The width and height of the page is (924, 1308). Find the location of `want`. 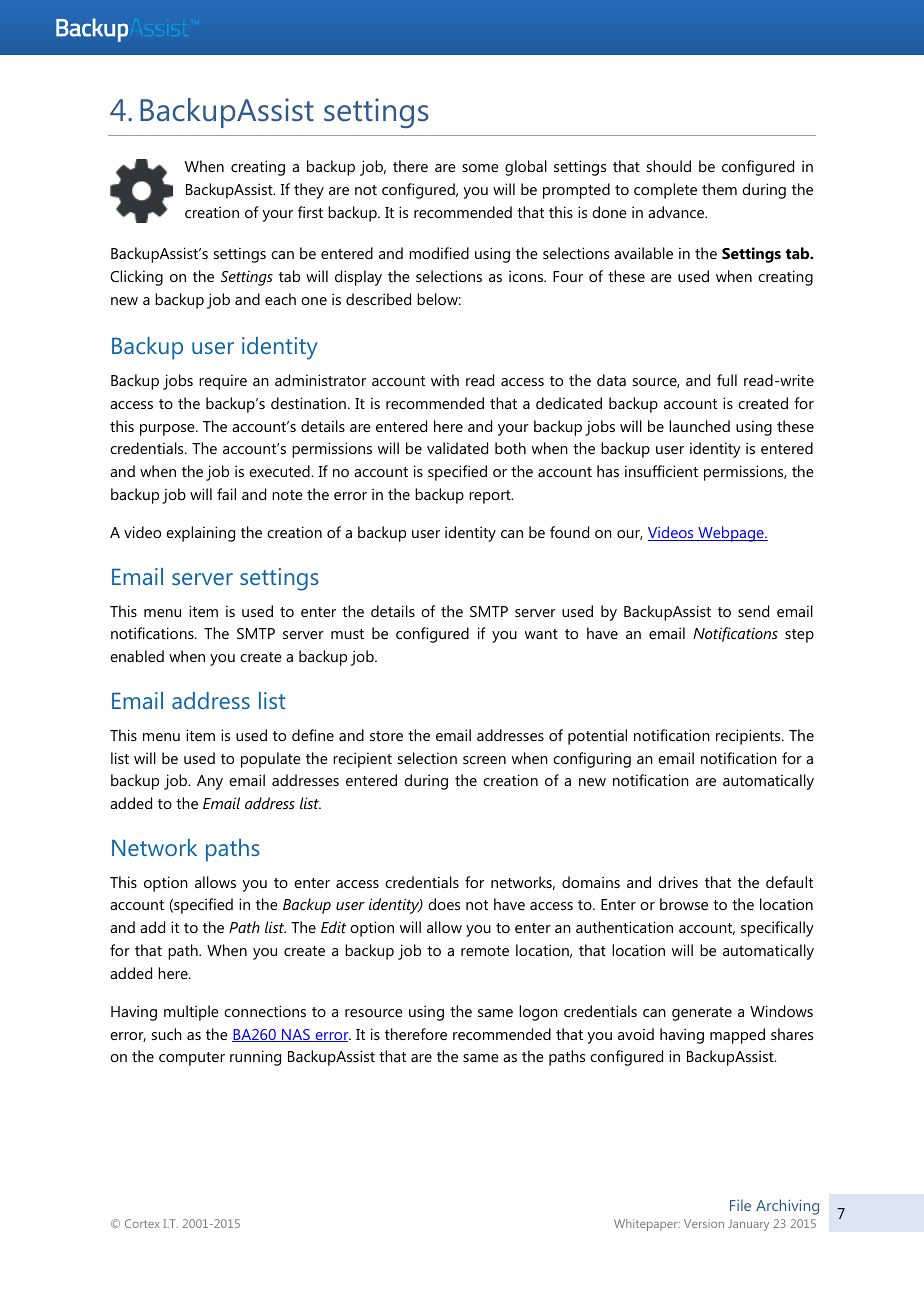

want is located at coordinates (541, 634).
